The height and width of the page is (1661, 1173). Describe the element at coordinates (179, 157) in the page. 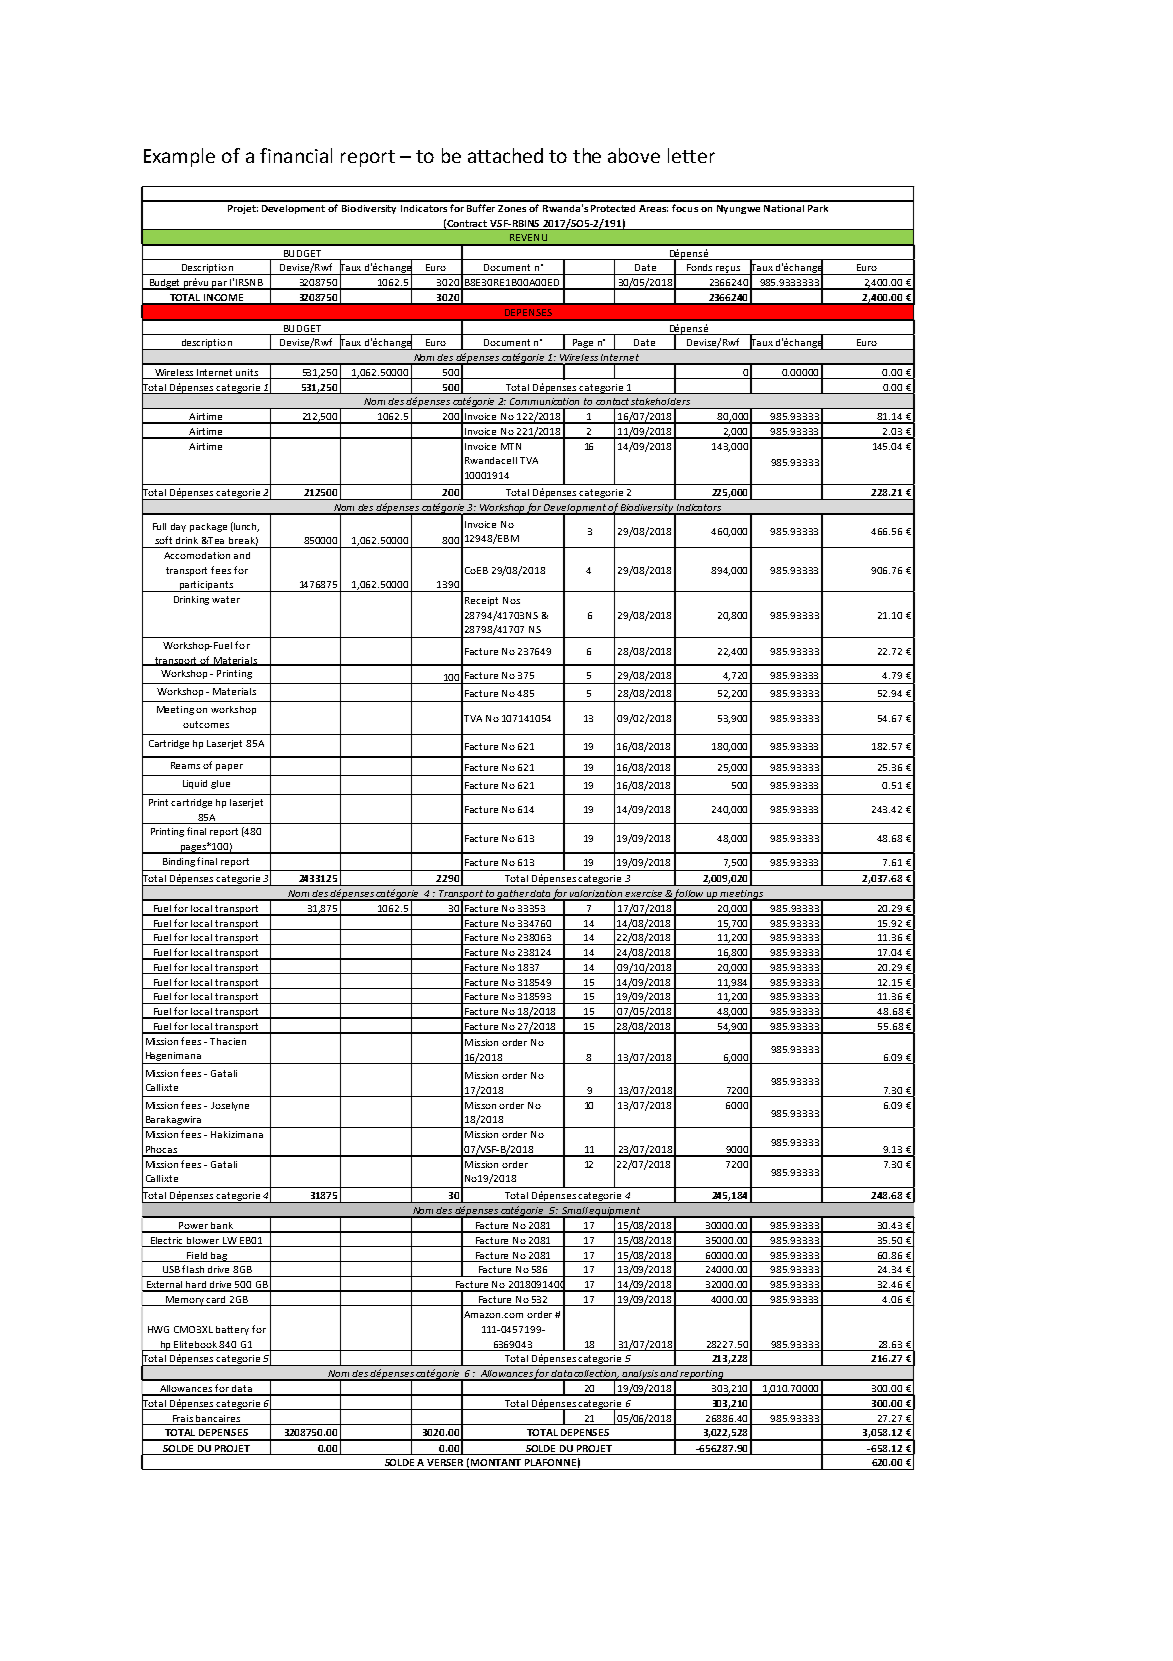

I see `Example` at that location.
